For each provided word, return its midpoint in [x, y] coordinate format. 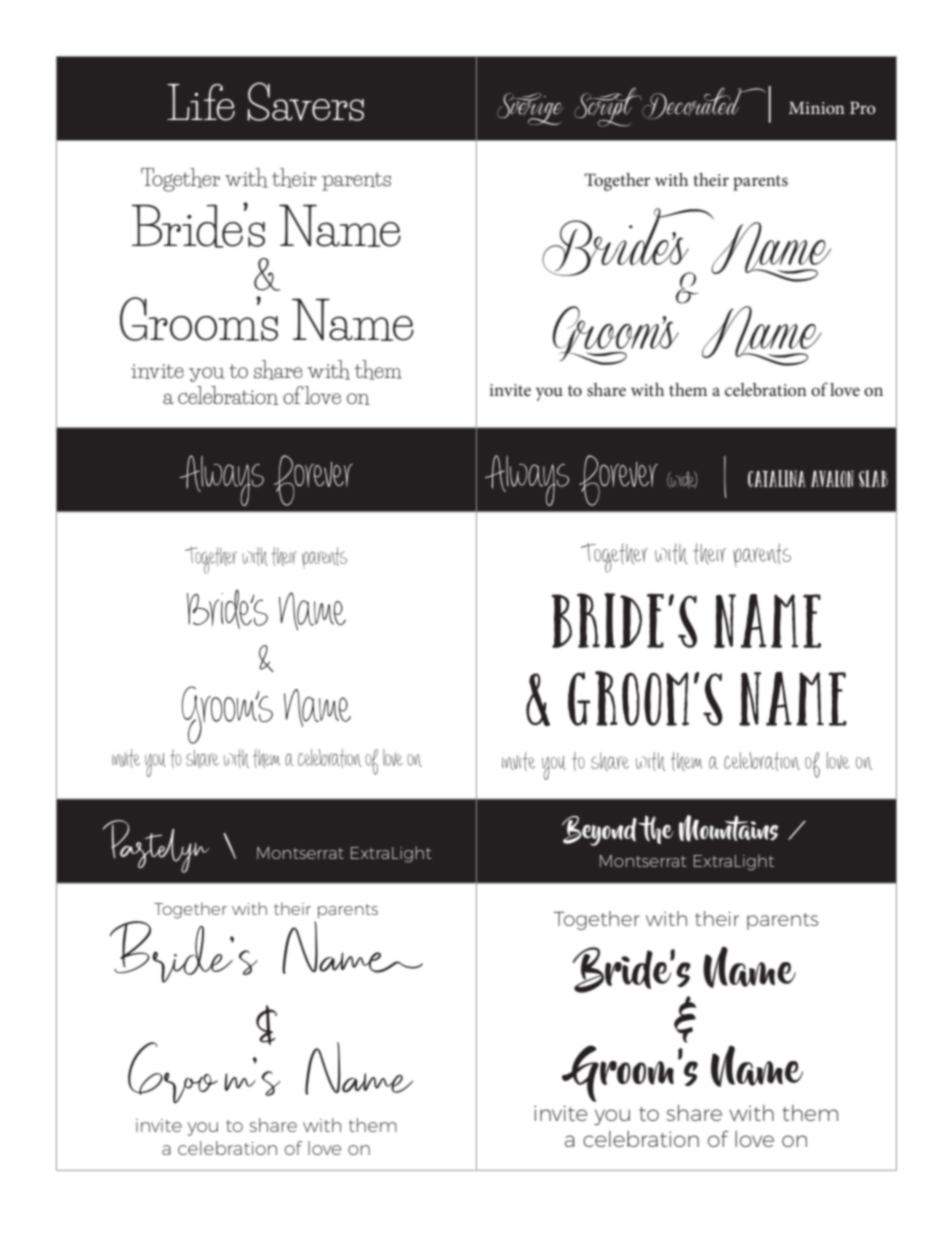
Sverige [530, 109]
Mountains [728, 828]
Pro [863, 108]
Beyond [599, 831]
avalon [832, 478]
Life [201, 102]
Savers [305, 101]
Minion [817, 108]
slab [873, 478]
